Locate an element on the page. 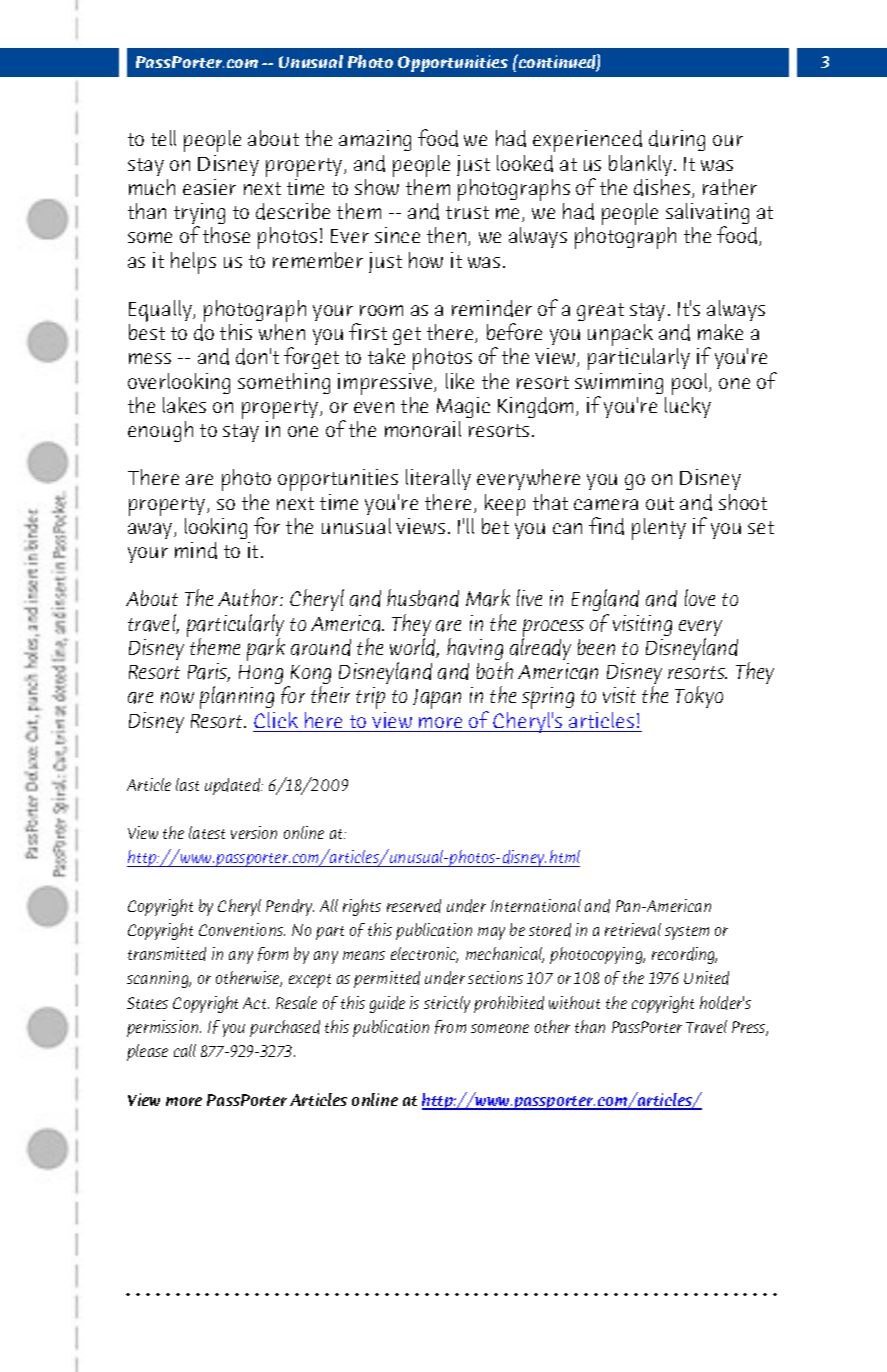 The image size is (887, 1372). lakes is located at coordinates (184, 405).
